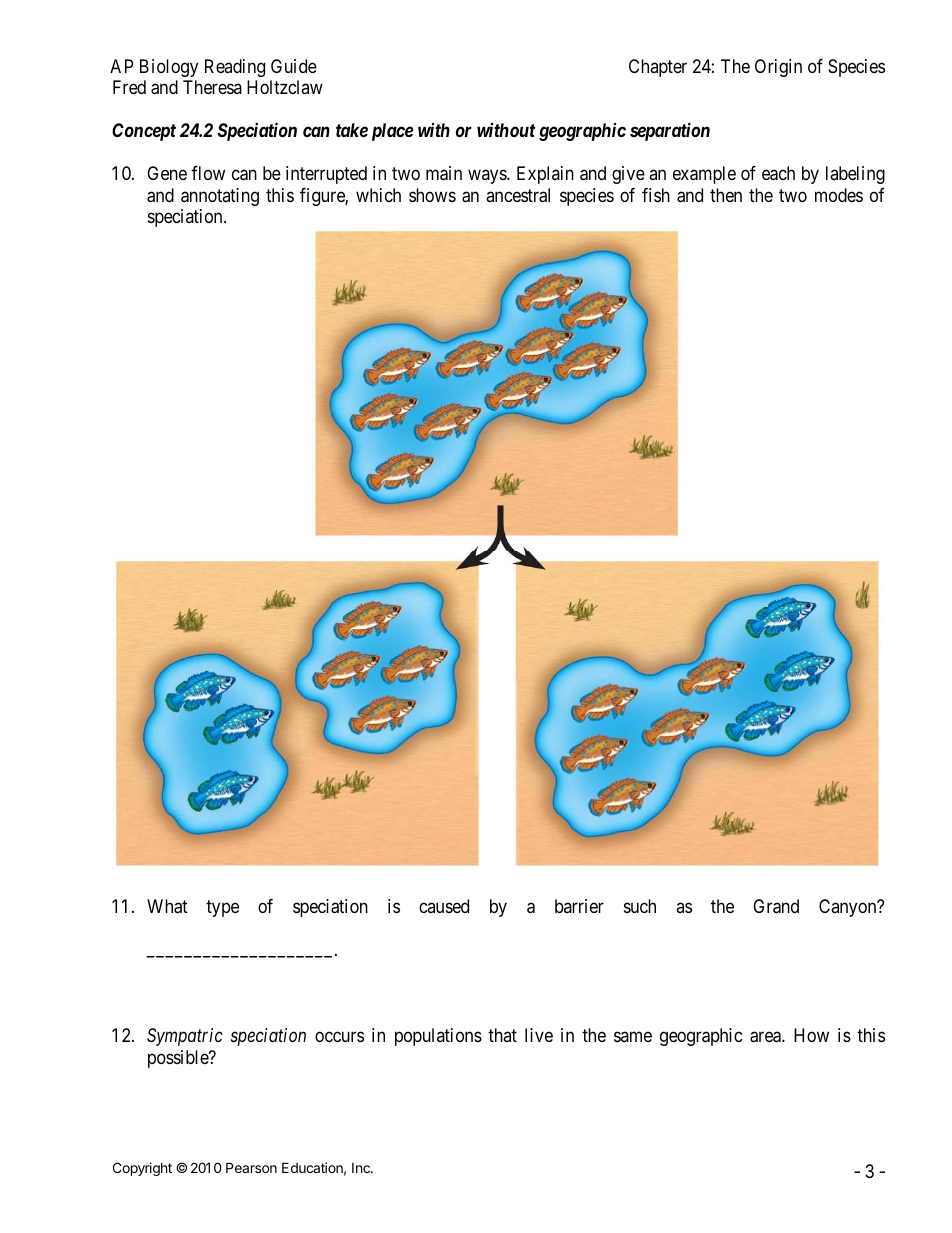 The height and width of the screenshot is (1233, 952). What do you see at coordinates (502, 1035) in the screenshot?
I see `that` at bounding box center [502, 1035].
